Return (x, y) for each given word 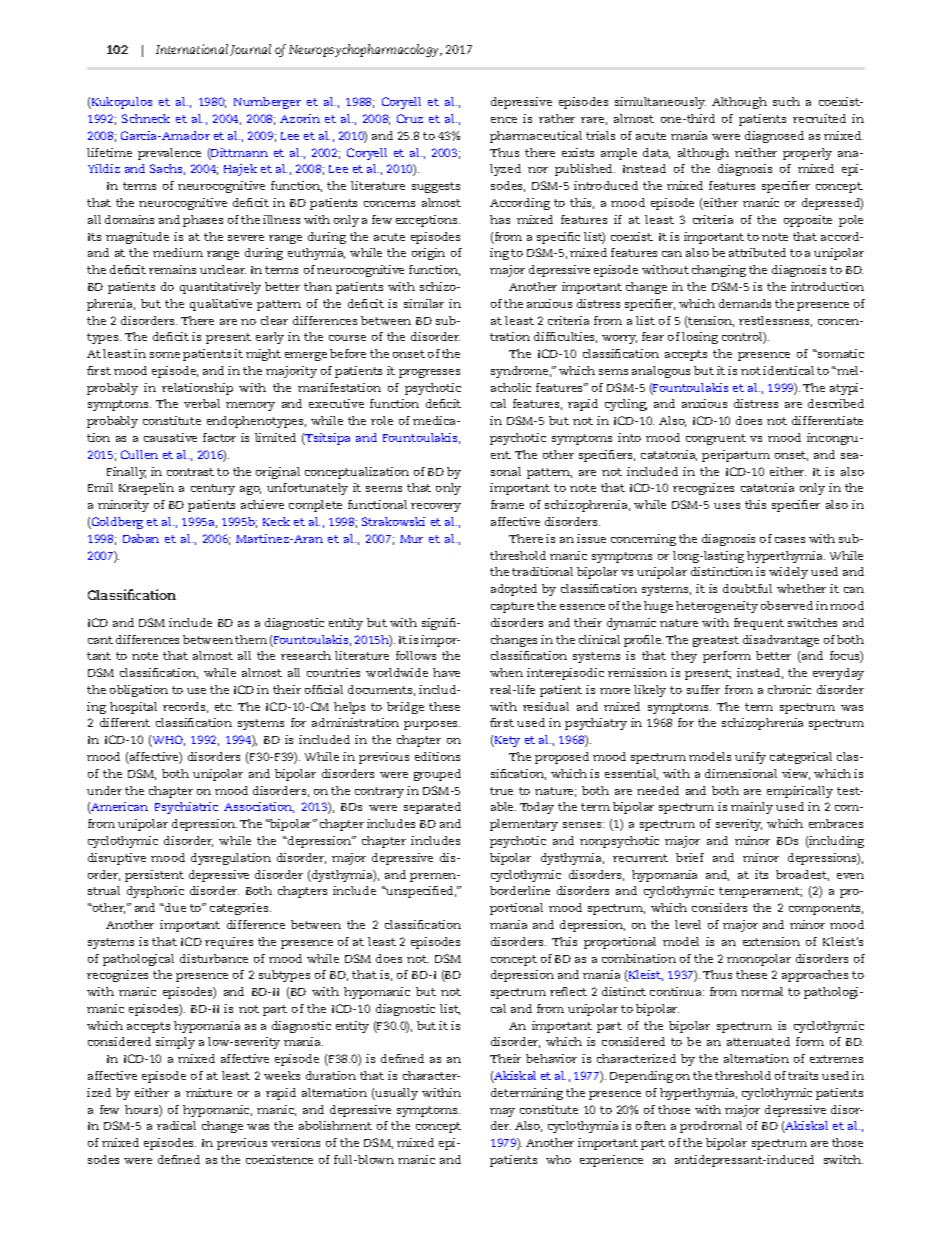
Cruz (410, 118)
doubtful (747, 588)
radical (176, 1125)
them (251, 639)
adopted (514, 590)
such (786, 101)
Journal (250, 50)
